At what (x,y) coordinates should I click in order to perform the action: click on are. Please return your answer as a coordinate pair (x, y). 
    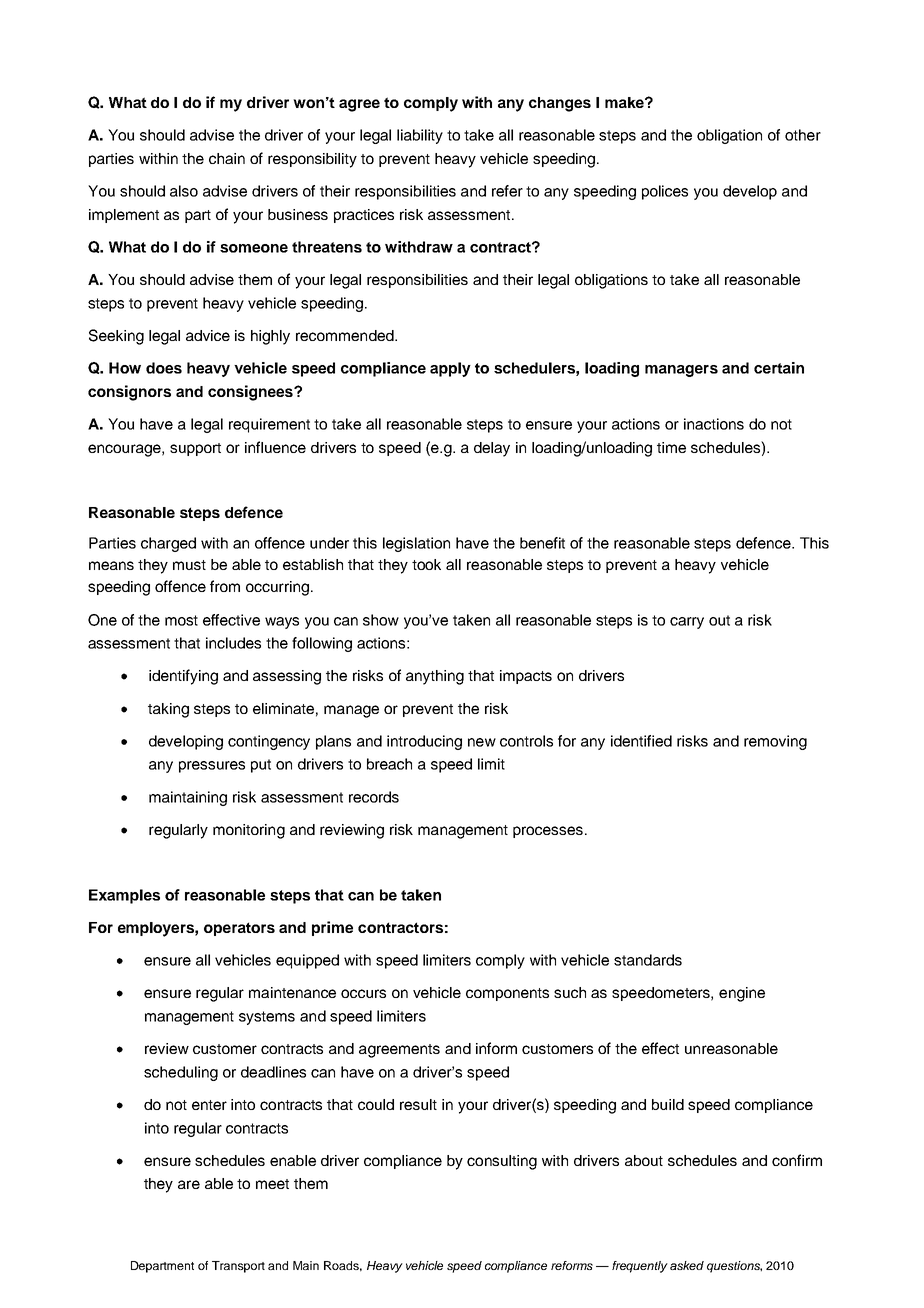
    Looking at the image, I should click on (189, 1184).
